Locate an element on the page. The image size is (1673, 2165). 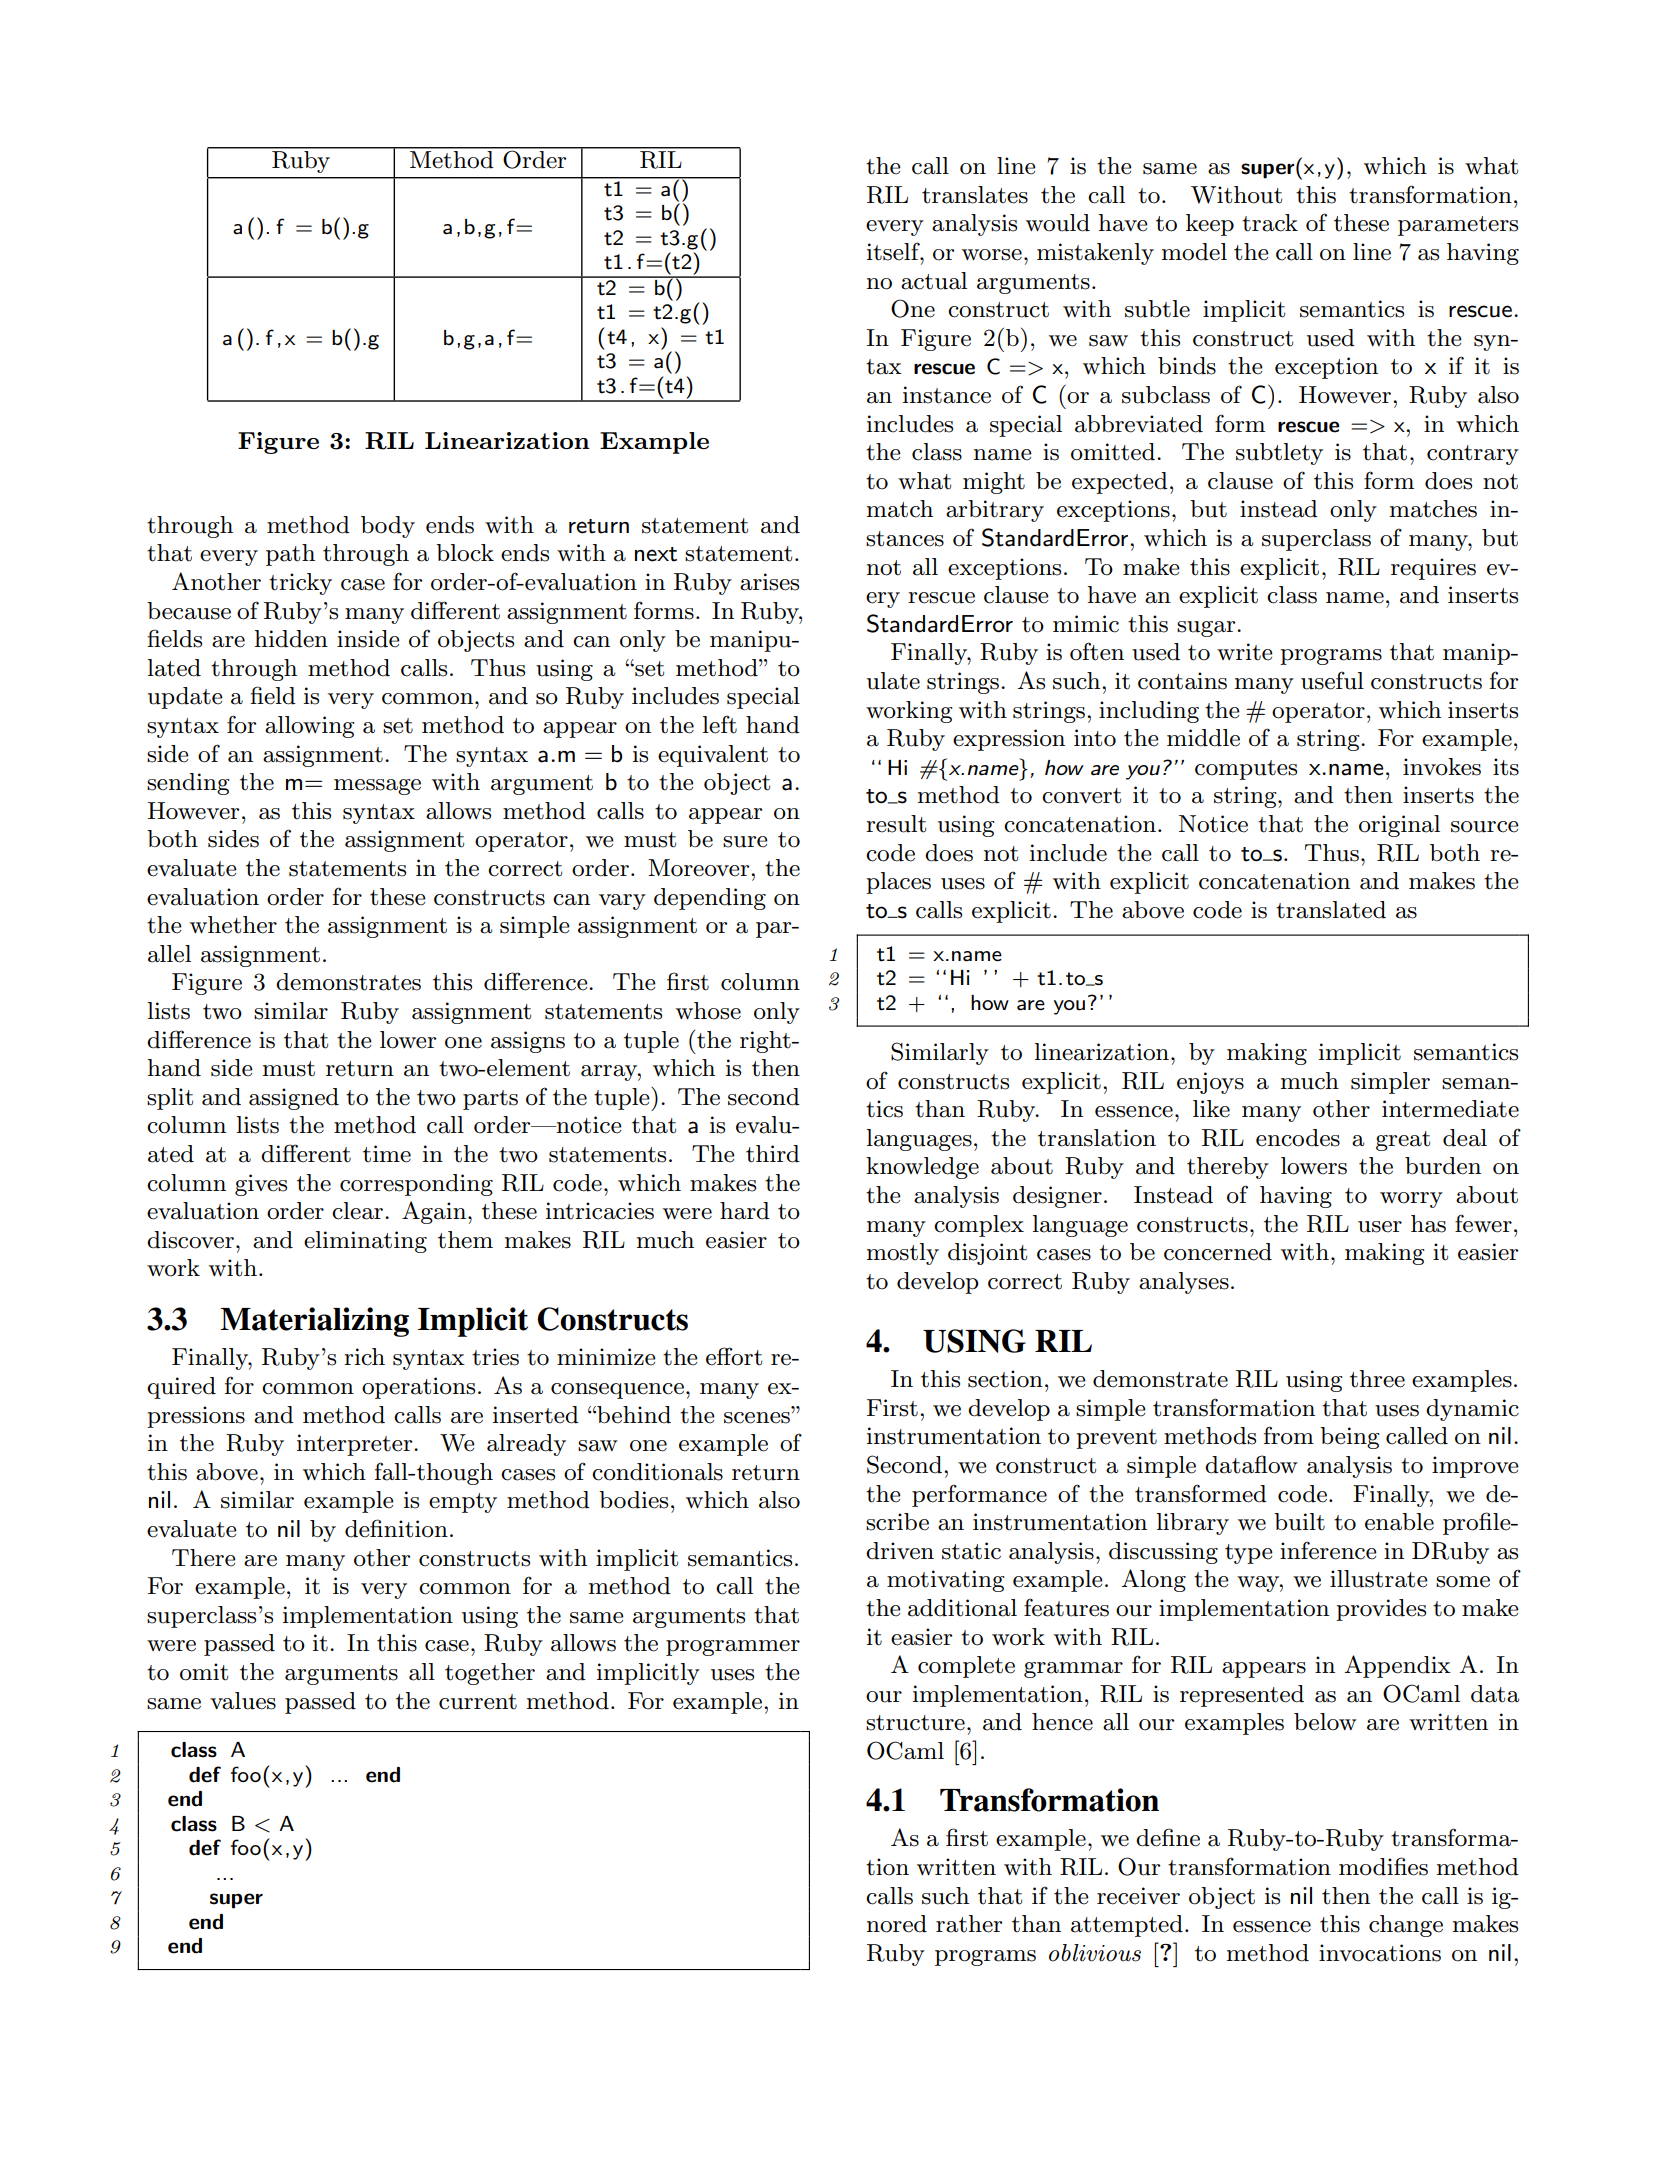
third is located at coordinates (773, 1154).
